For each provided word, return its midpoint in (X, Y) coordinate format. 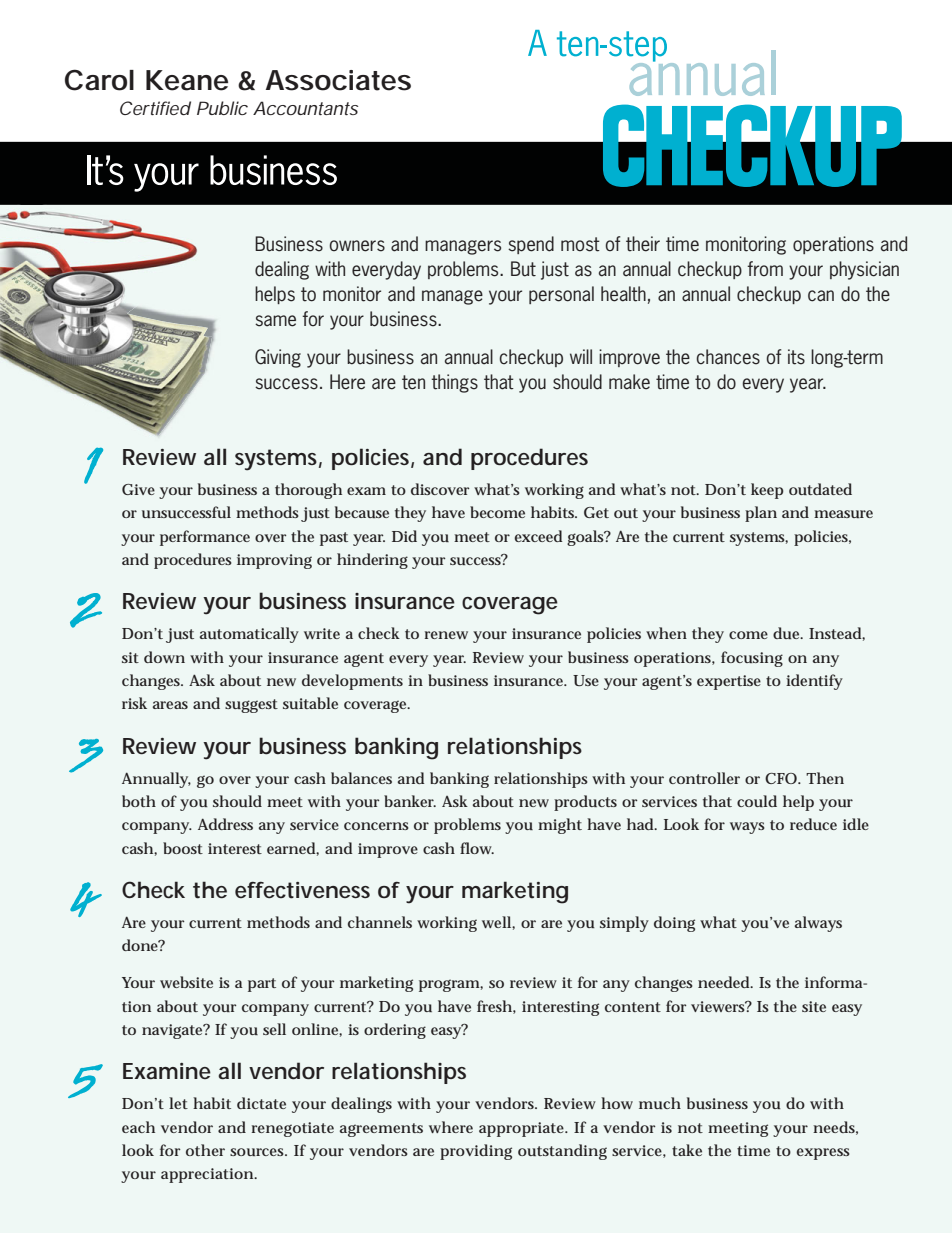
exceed (538, 536)
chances (728, 357)
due (787, 633)
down (164, 657)
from (765, 268)
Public (222, 108)
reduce (813, 824)
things (454, 383)
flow (476, 848)
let (178, 1103)
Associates (338, 80)
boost (183, 848)
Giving (278, 358)
